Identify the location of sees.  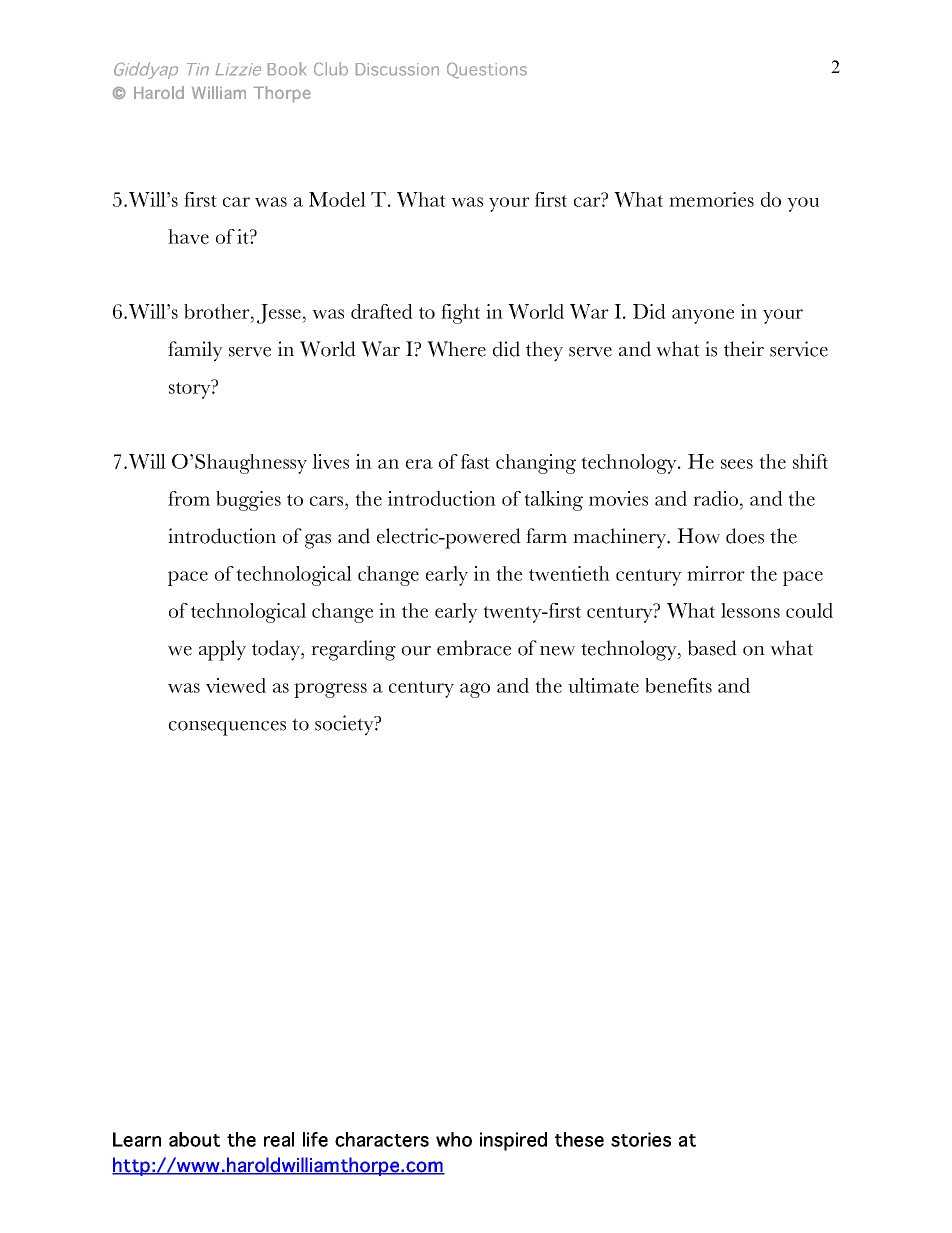
(737, 464).
